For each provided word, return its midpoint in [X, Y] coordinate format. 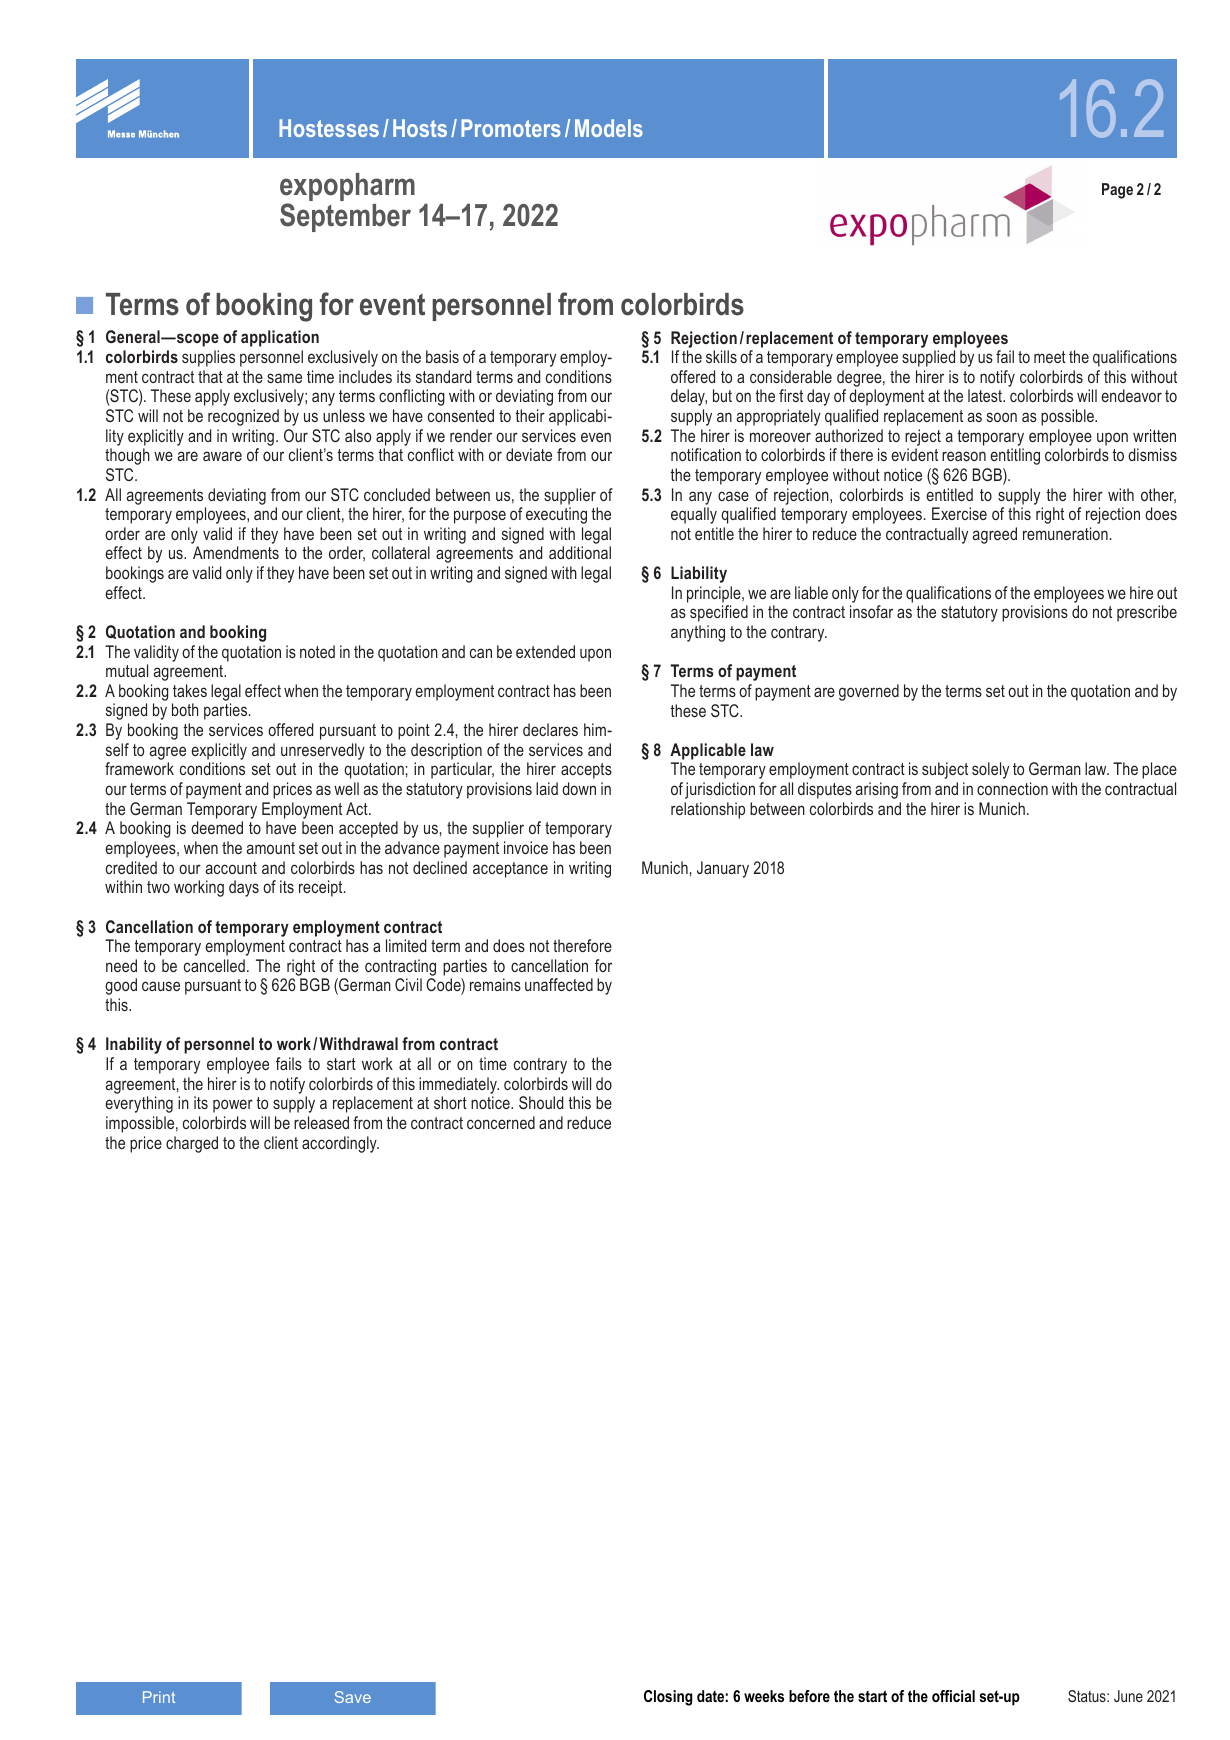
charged [192, 1144]
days [244, 888]
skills [721, 356]
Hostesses [329, 128]
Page [1117, 191]
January [723, 869]
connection [1012, 788]
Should [541, 1102]
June [1128, 1696]
